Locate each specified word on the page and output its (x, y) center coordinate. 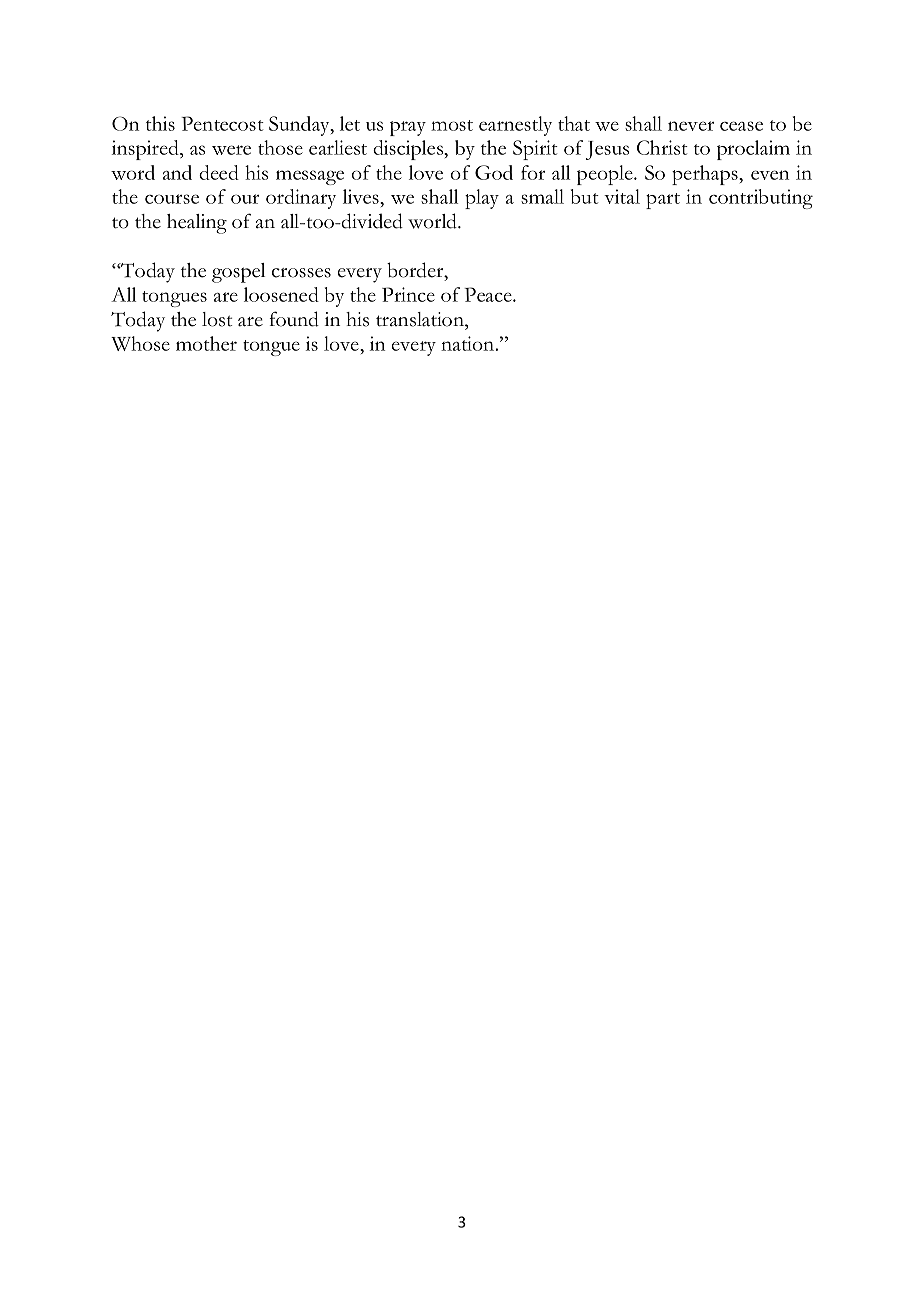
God (494, 172)
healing (197, 224)
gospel (238, 273)
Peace (489, 294)
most (452, 125)
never (691, 126)
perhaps (706, 175)
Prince (408, 294)
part (663, 201)
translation (421, 319)
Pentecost (222, 123)
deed (219, 172)
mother (206, 343)
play (482, 199)
